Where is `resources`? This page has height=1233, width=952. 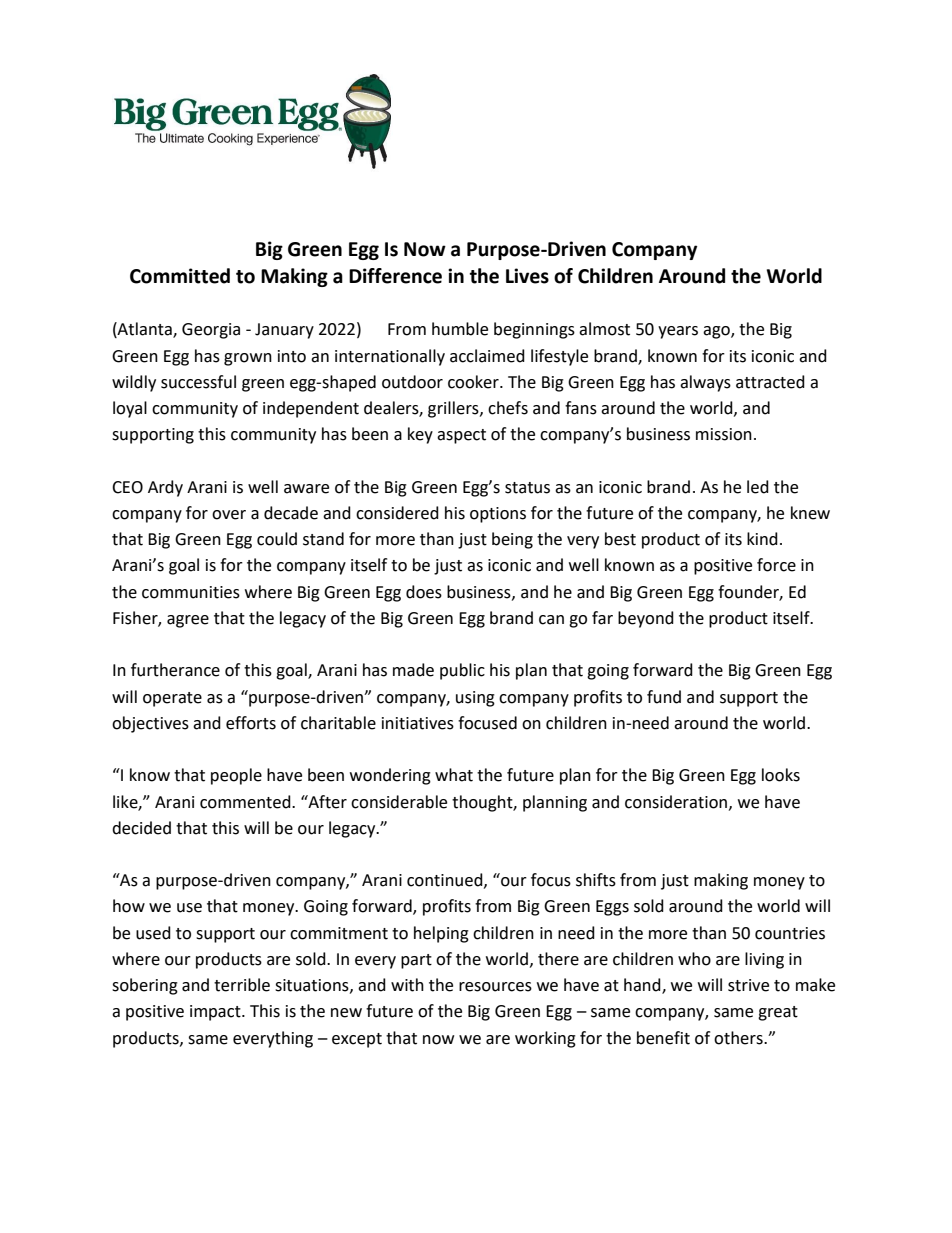
resources is located at coordinates (495, 987).
